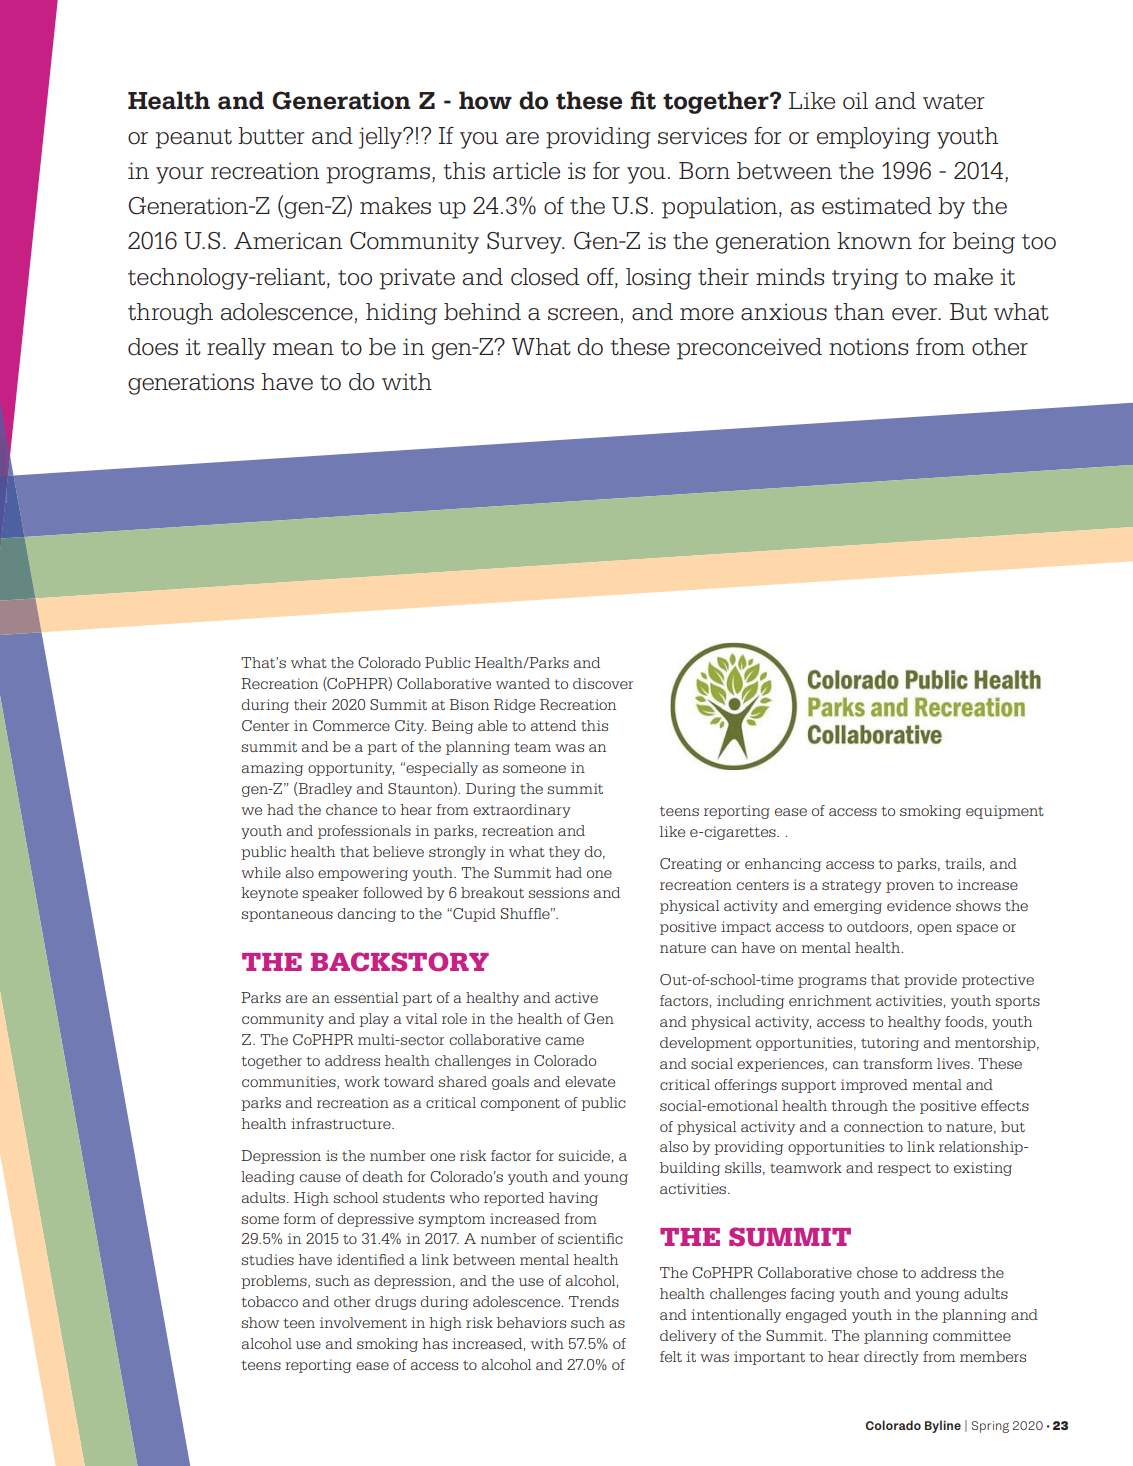 The width and height of the document is (1133, 1466). What do you see at coordinates (868, 347) in the document?
I see `notions` at bounding box center [868, 347].
